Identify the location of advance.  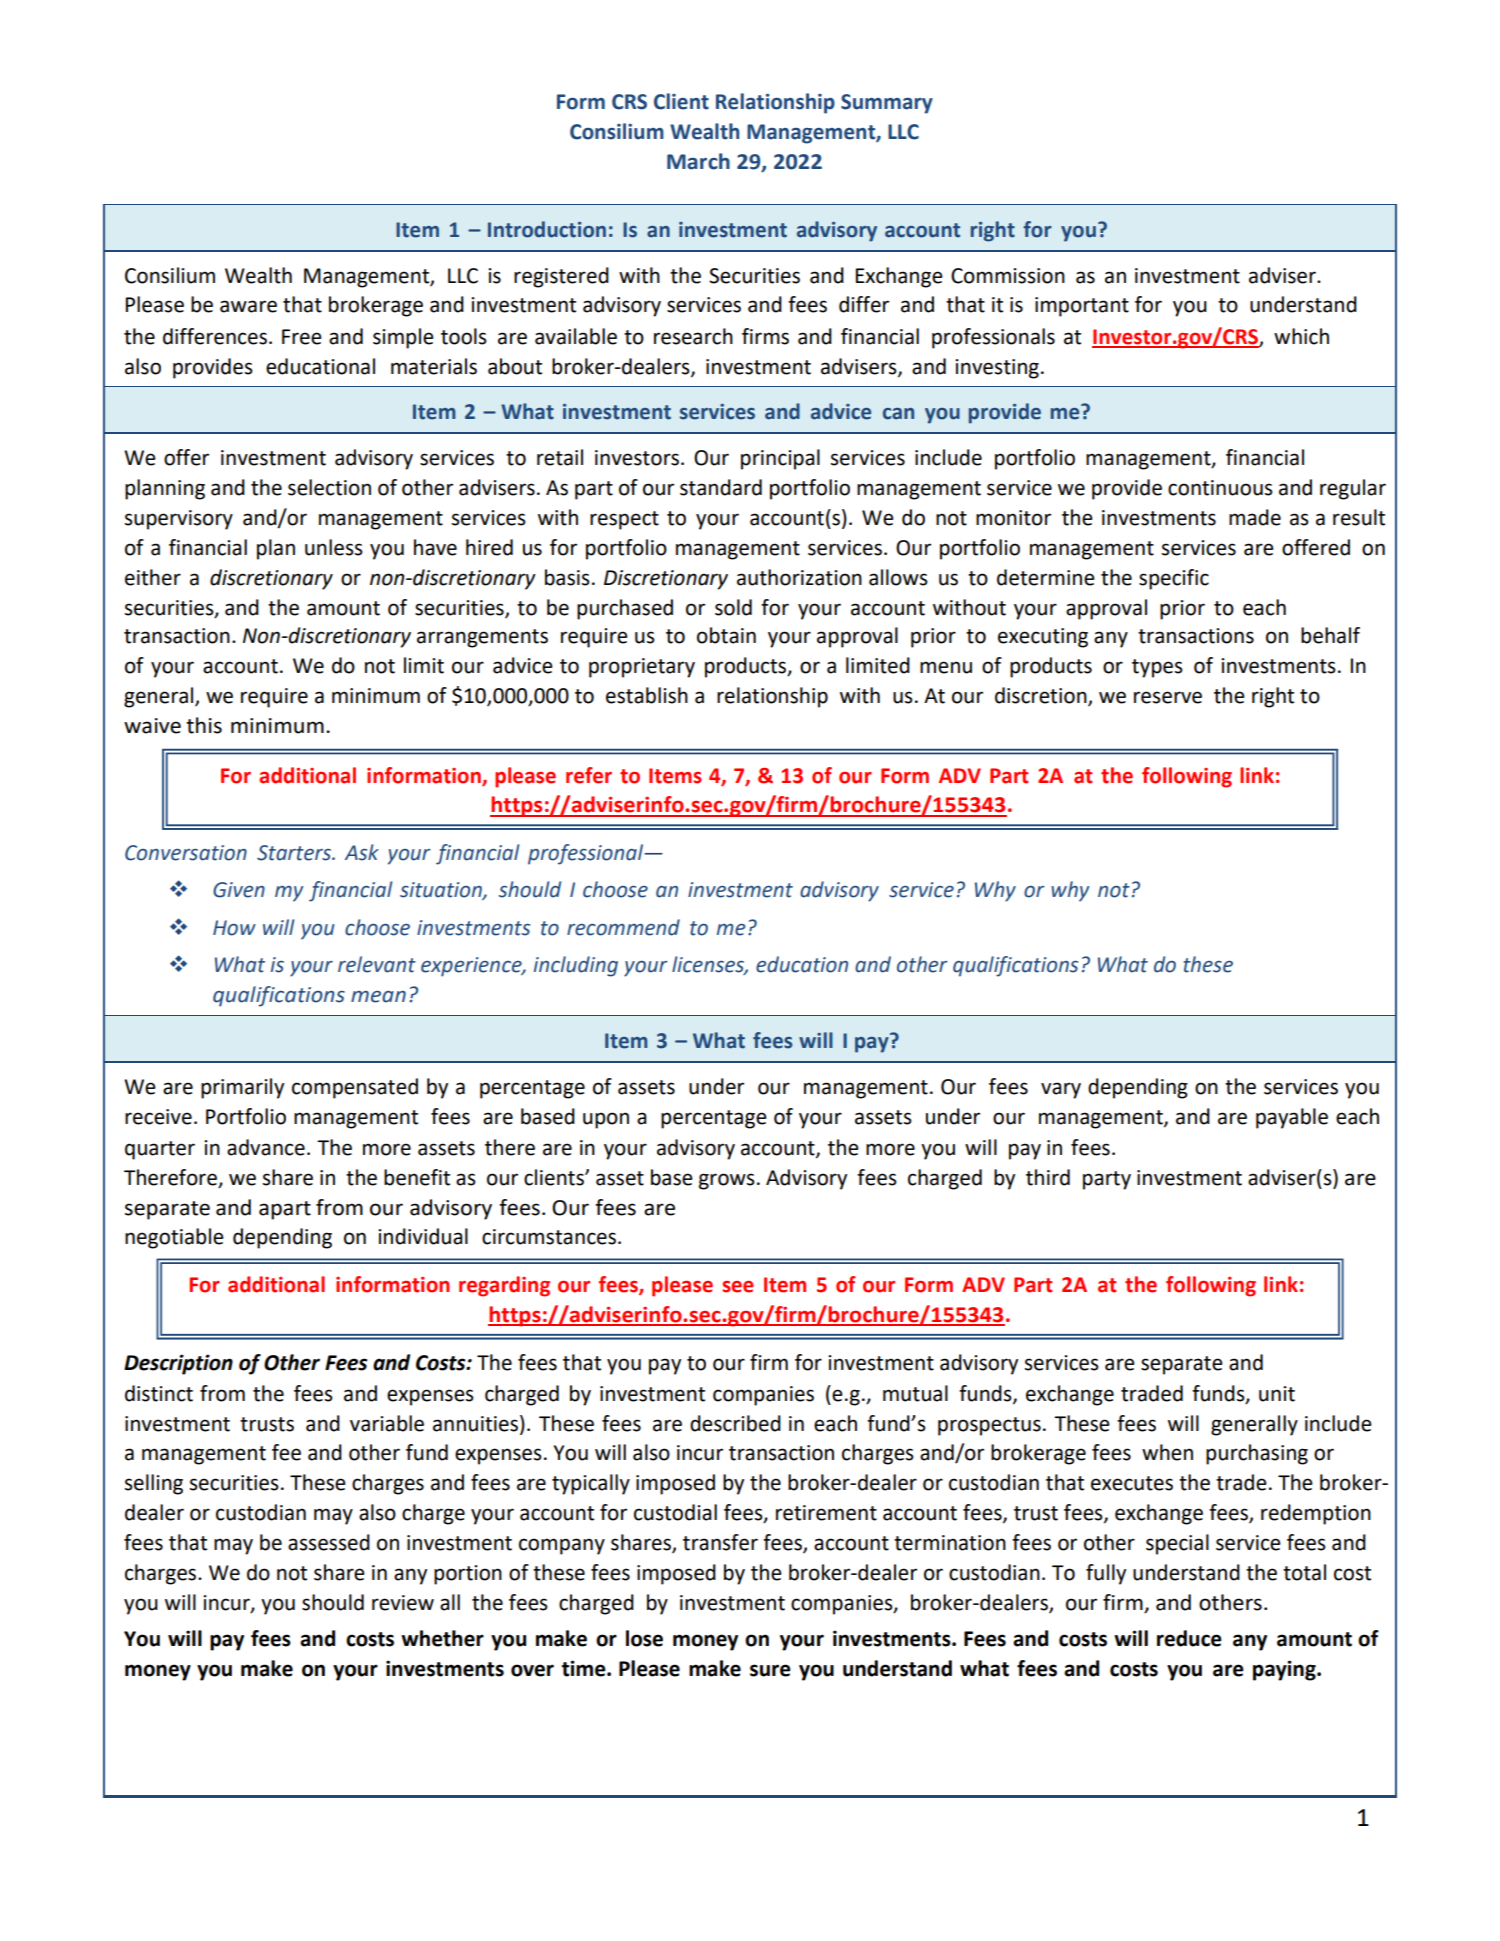
(266, 1147).
